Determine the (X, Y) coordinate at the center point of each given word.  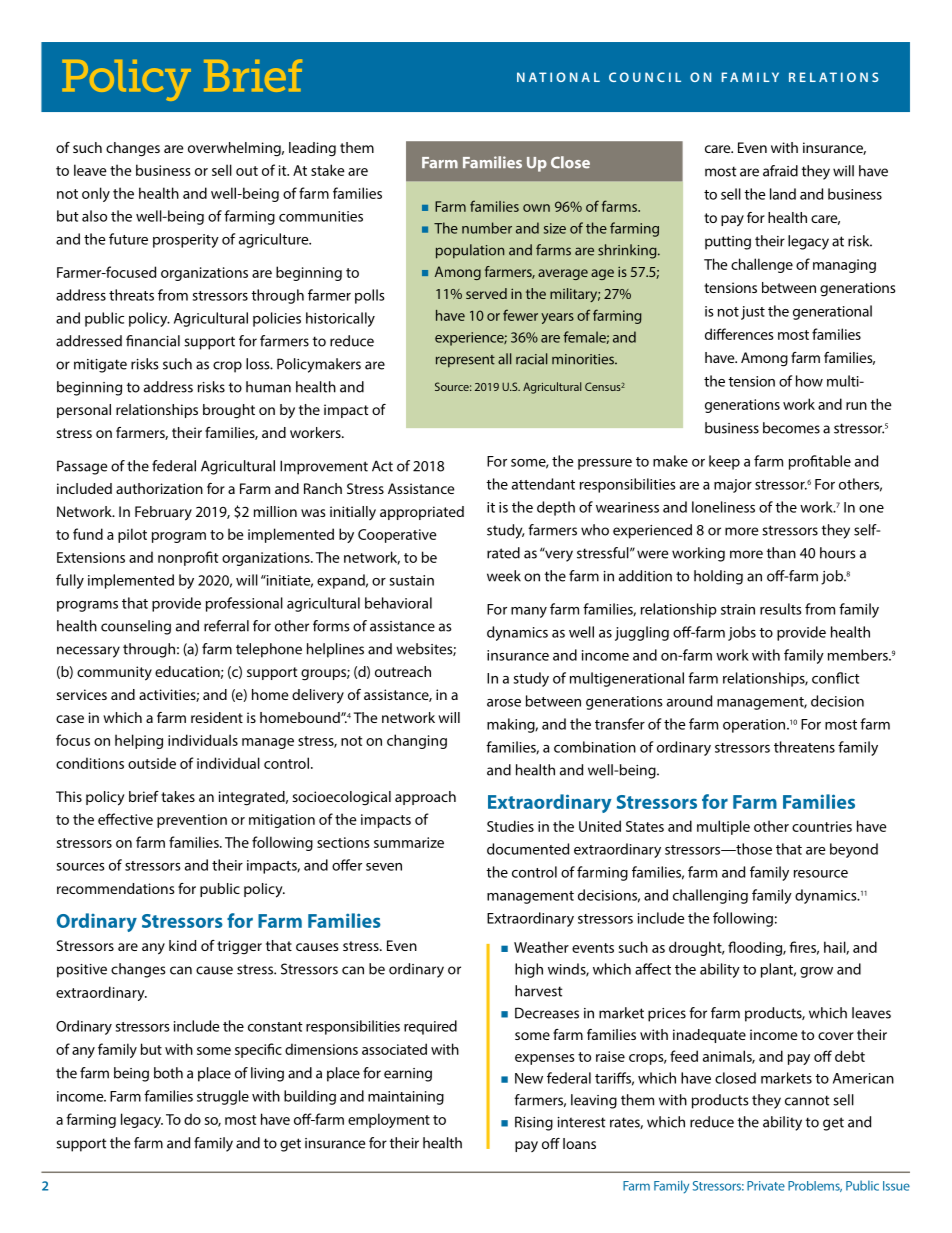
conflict (836, 678)
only (96, 194)
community (114, 673)
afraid (780, 171)
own (536, 208)
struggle (223, 1097)
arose (504, 703)
